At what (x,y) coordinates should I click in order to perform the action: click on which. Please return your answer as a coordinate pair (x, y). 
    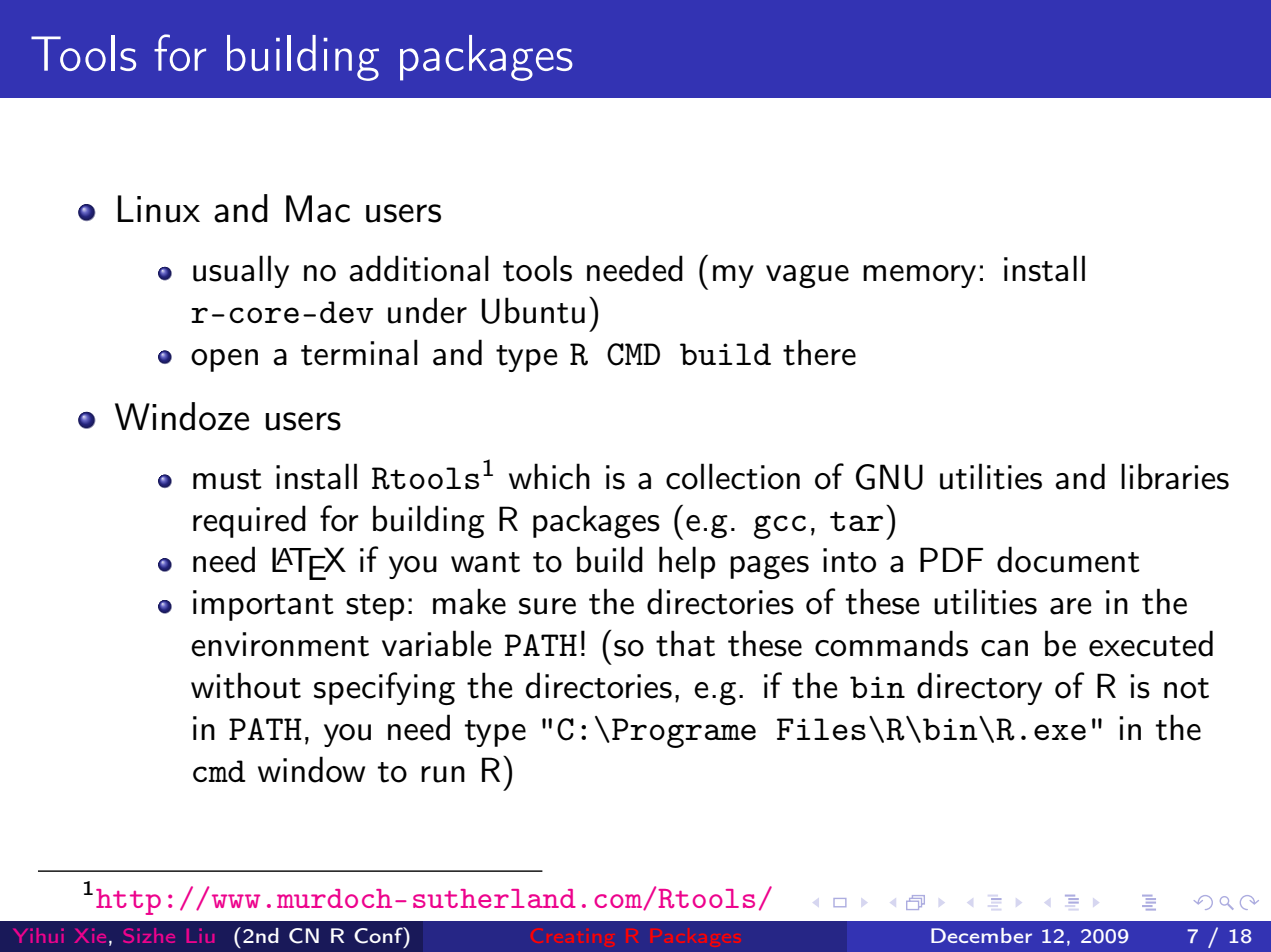
    Looking at the image, I should click on (549, 476).
